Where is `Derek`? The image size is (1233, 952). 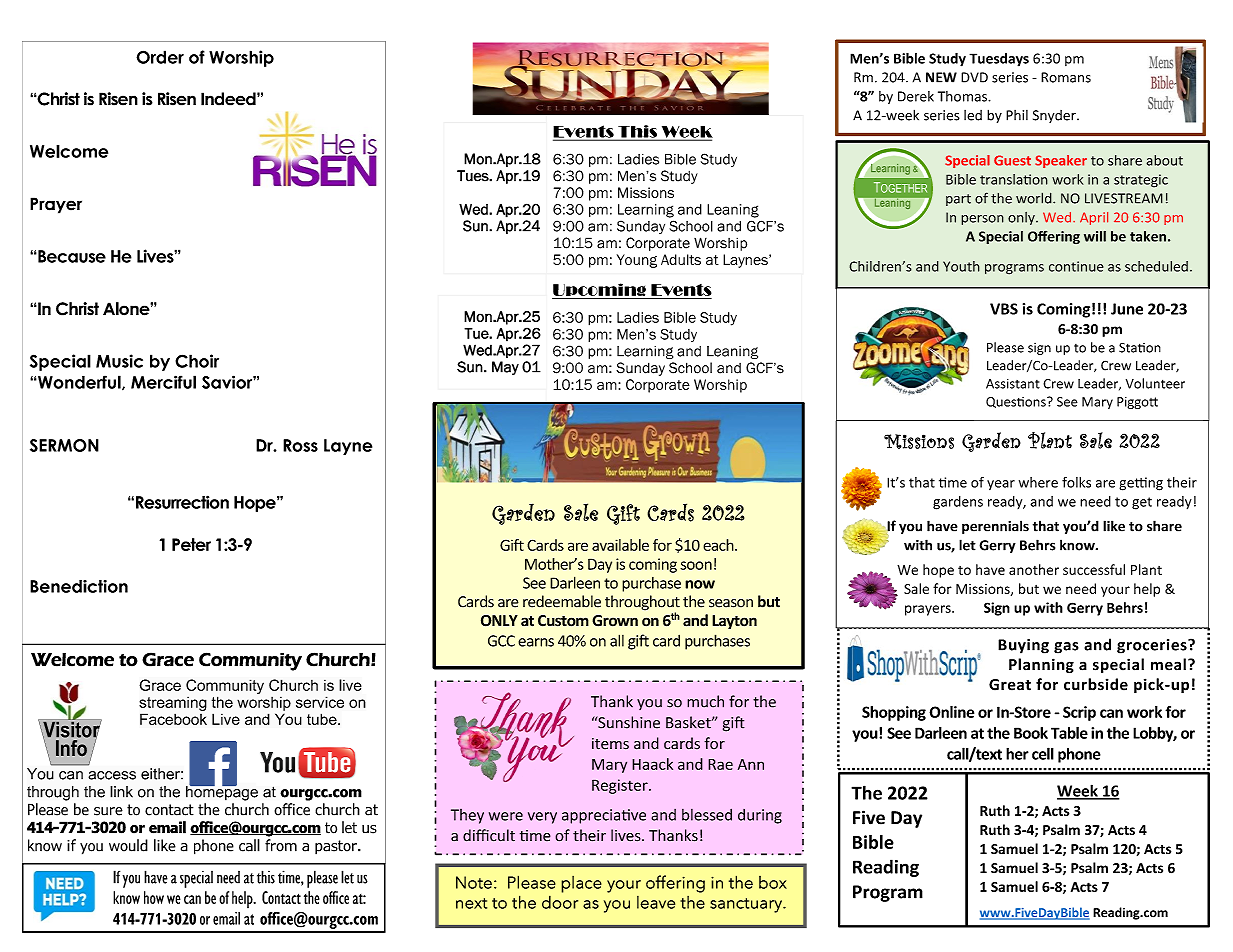 Derek is located at coordinates (916, 96).
